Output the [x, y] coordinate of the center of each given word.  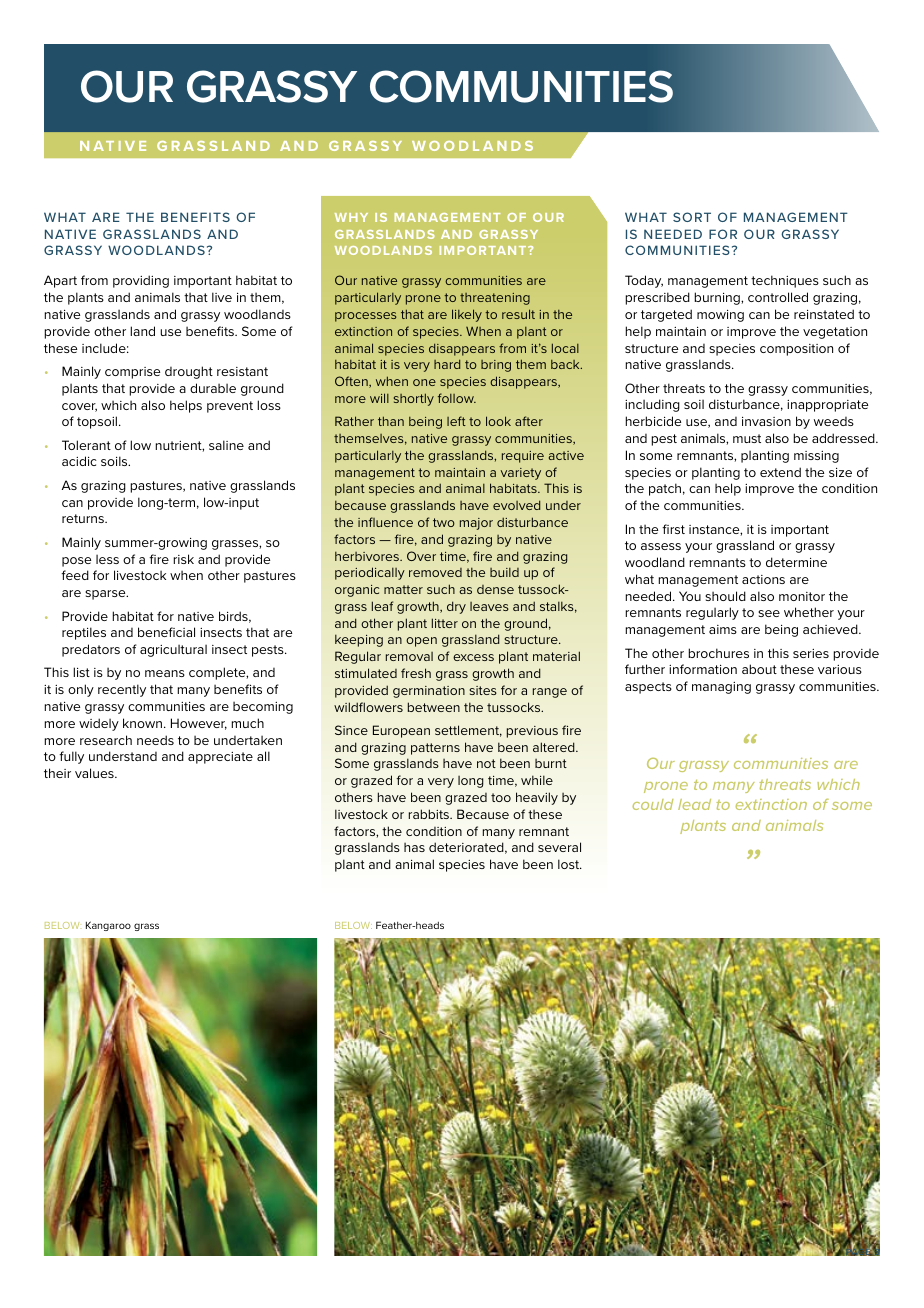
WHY [351, 217]
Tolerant [86, 445]
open [421, 642]
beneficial [166, 632]
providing [141, 281]
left [456, 421]
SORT [692, 217]
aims [723, 629]
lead [694, 804]
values [95, 773]
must [747, 438]
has [414, 847]
